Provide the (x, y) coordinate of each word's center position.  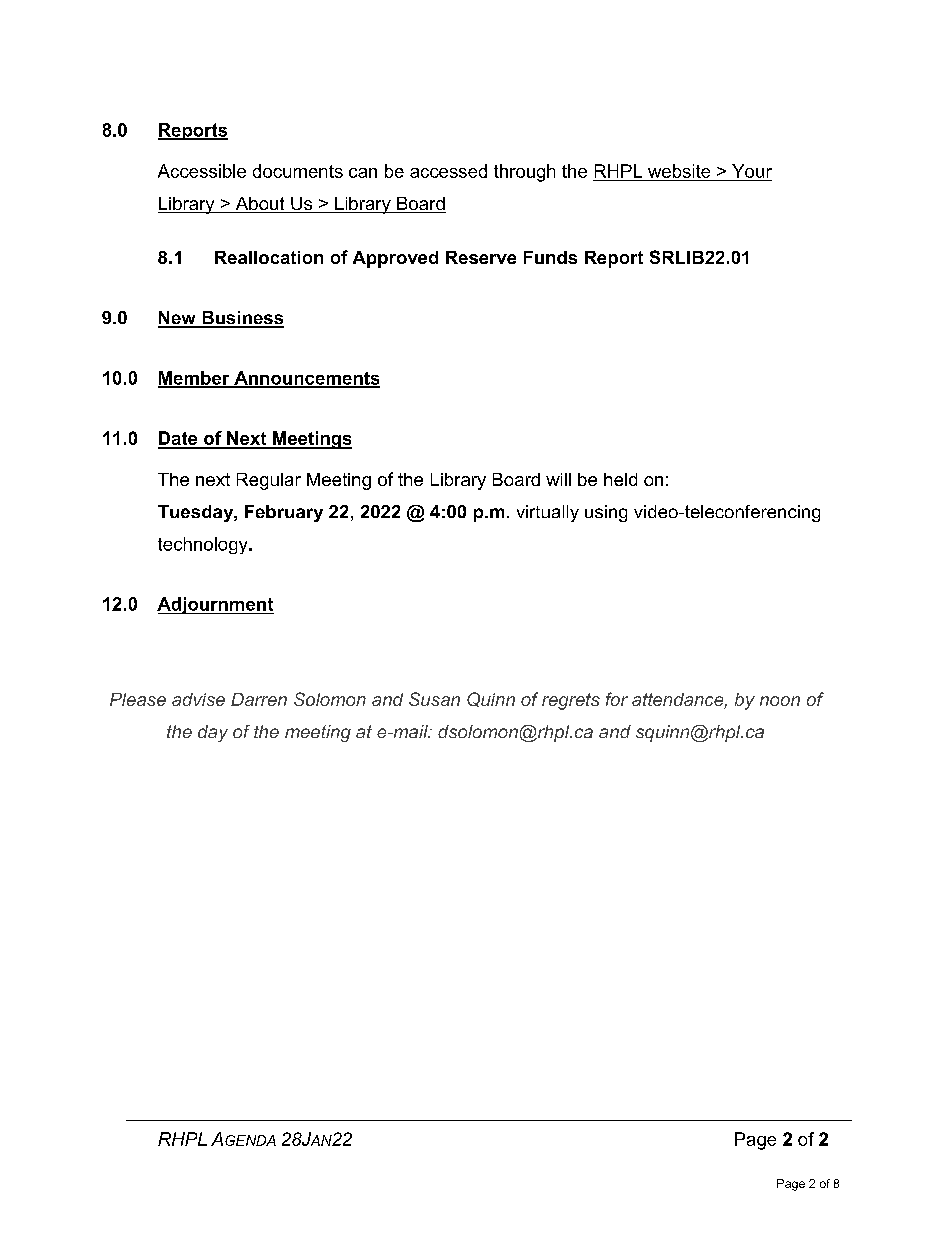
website (679, 171)
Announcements (306, 379)
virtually (548, 513)
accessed (448, 171)
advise (198, 699)
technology (204, 545)
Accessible (202, 171)
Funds (550, 257)
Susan (434, 699)
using (606, 513)
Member (195, 379)
